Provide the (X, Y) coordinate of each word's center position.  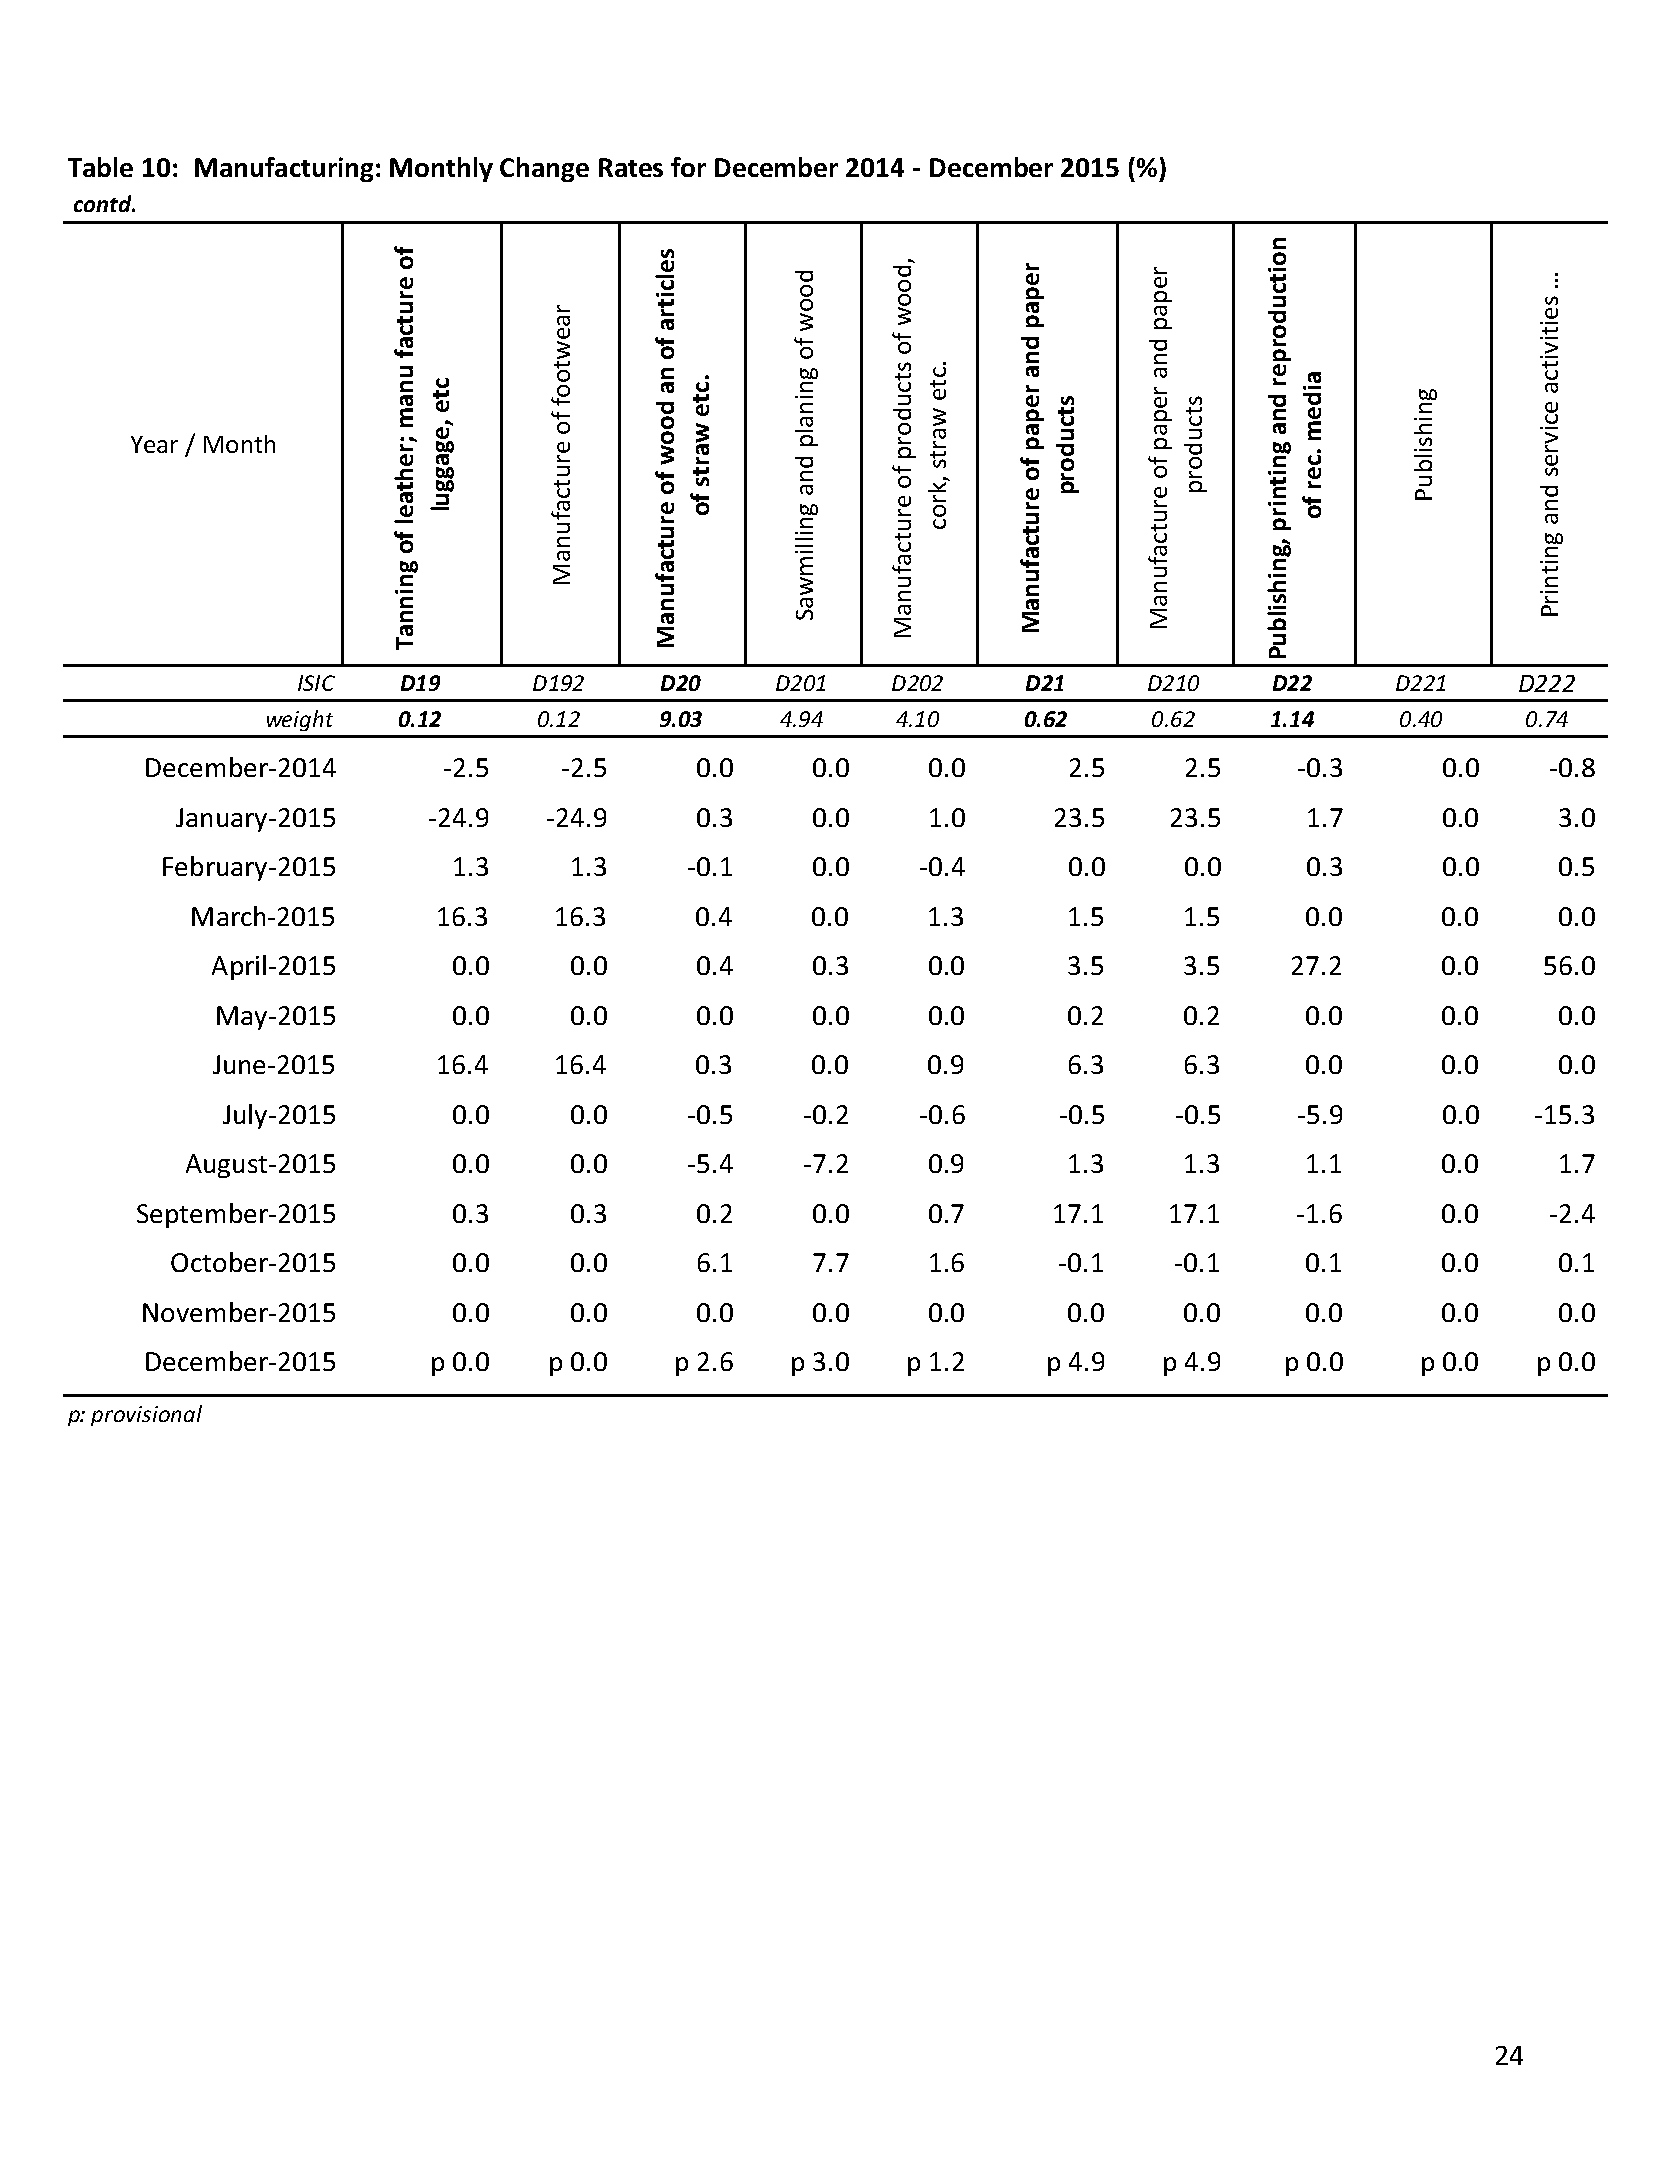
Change (544, 169)
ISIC (316, 683)
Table (100, 167)
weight (300, 720)
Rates (631, 167)
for (688, 167)
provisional (146, 1415)
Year (154, 444)
